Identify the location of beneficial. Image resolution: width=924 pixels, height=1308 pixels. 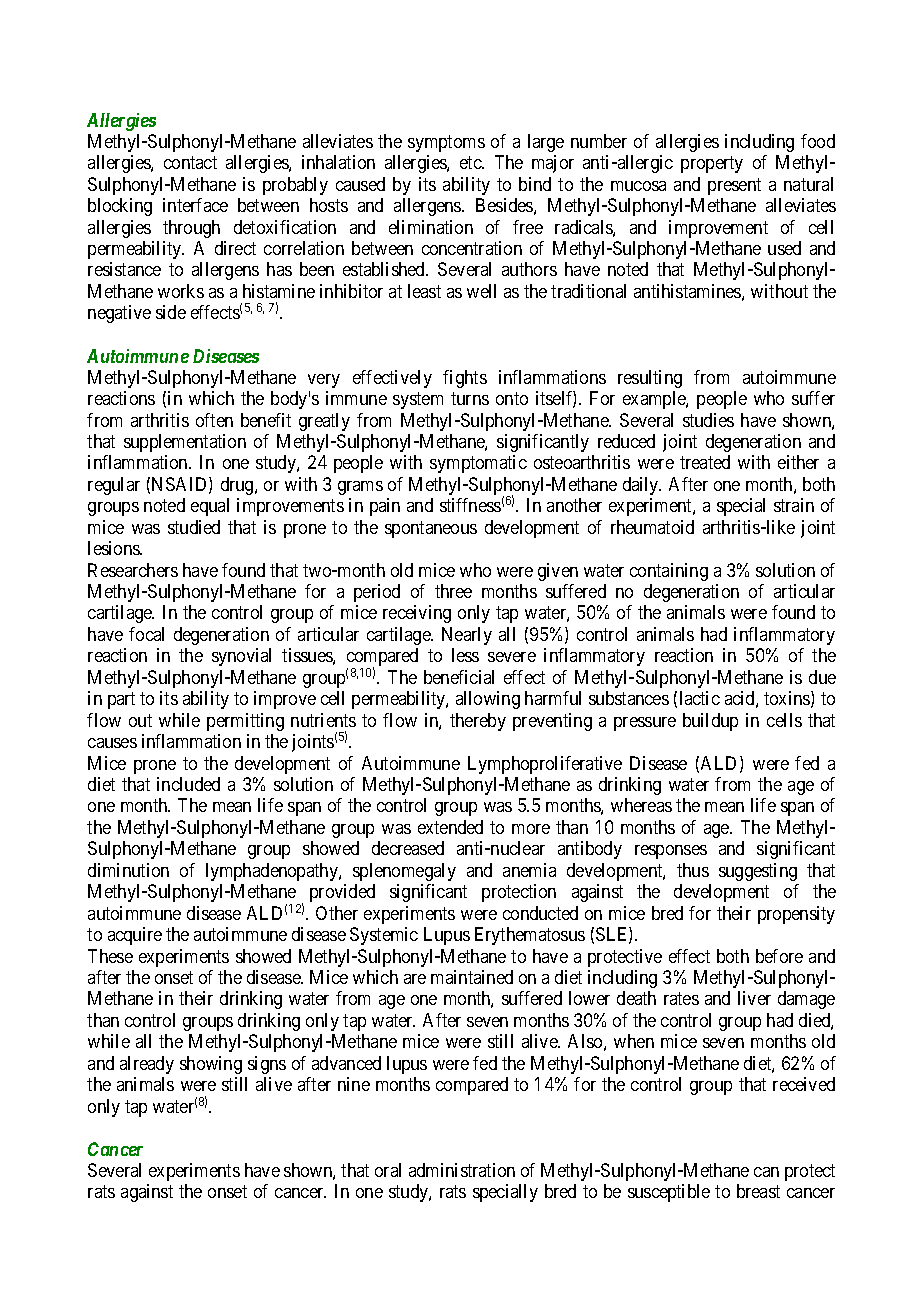
(459, 677).
